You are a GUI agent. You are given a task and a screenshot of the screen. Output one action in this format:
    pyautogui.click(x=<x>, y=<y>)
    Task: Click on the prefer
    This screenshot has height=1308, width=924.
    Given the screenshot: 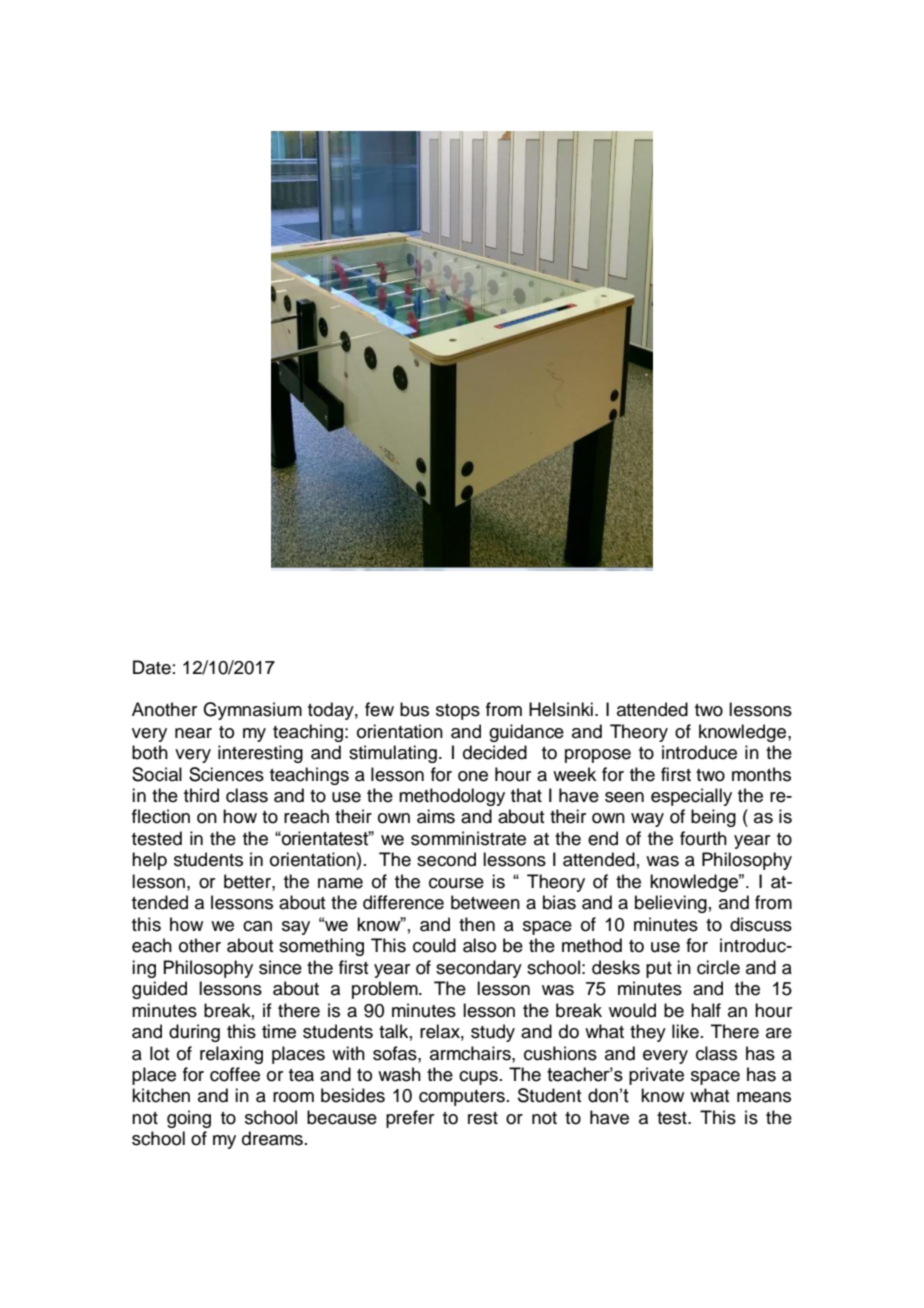 What is the action you would take?
    pyautogui.click(x=410, y=1119)
